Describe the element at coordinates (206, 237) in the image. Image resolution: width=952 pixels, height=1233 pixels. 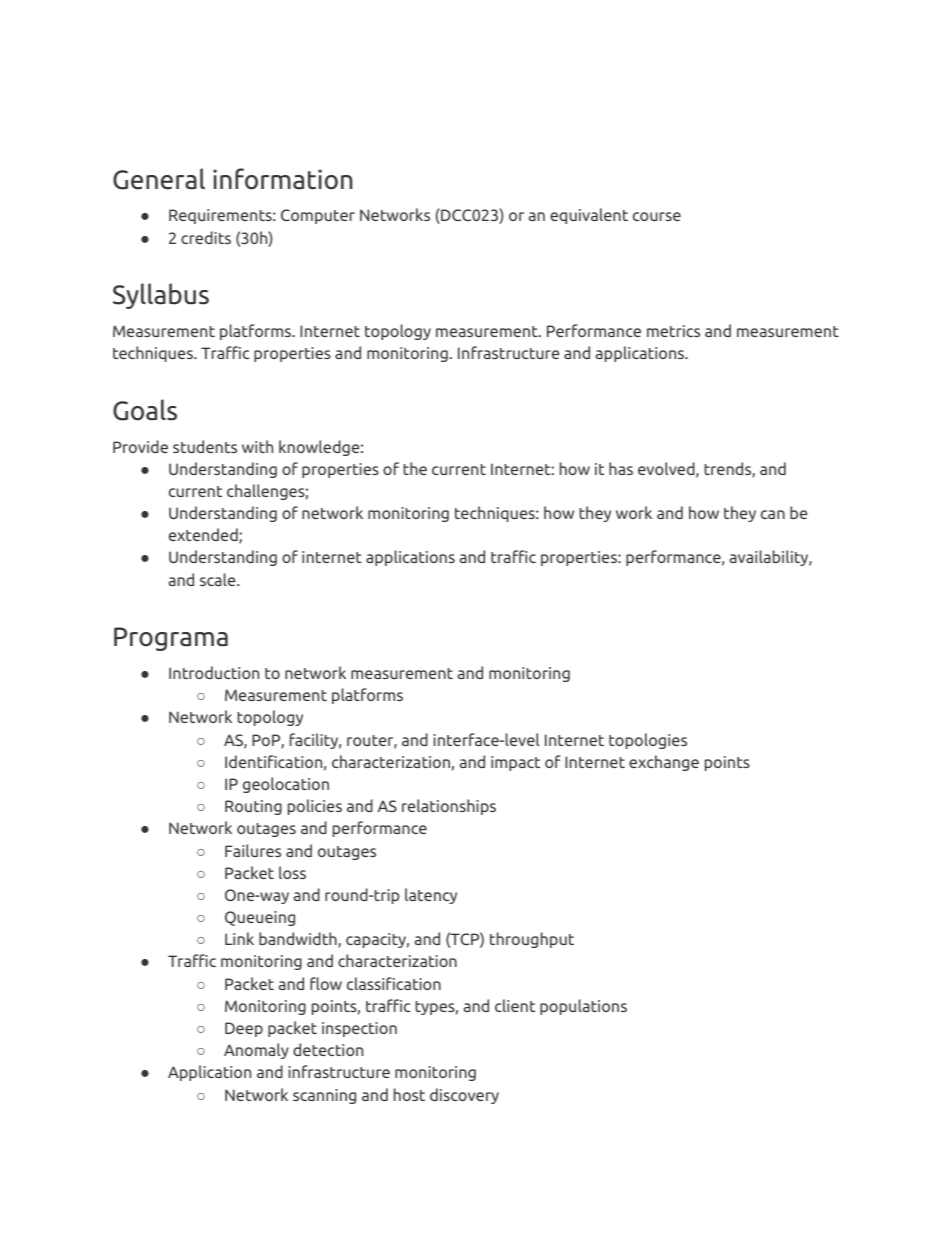
I see `credits` at that location.
